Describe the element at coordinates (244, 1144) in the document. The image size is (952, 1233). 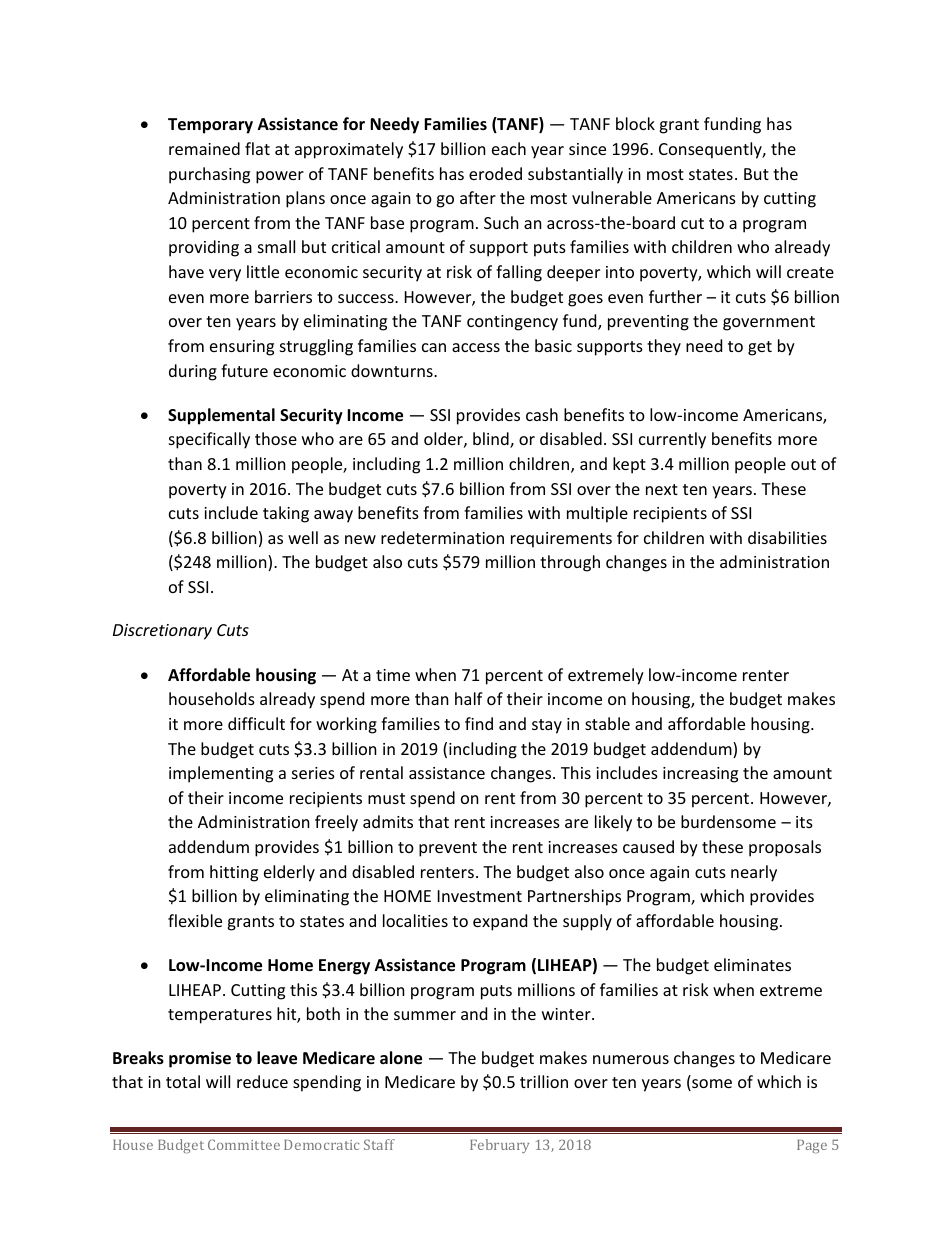
I see `Committee` at that location.
